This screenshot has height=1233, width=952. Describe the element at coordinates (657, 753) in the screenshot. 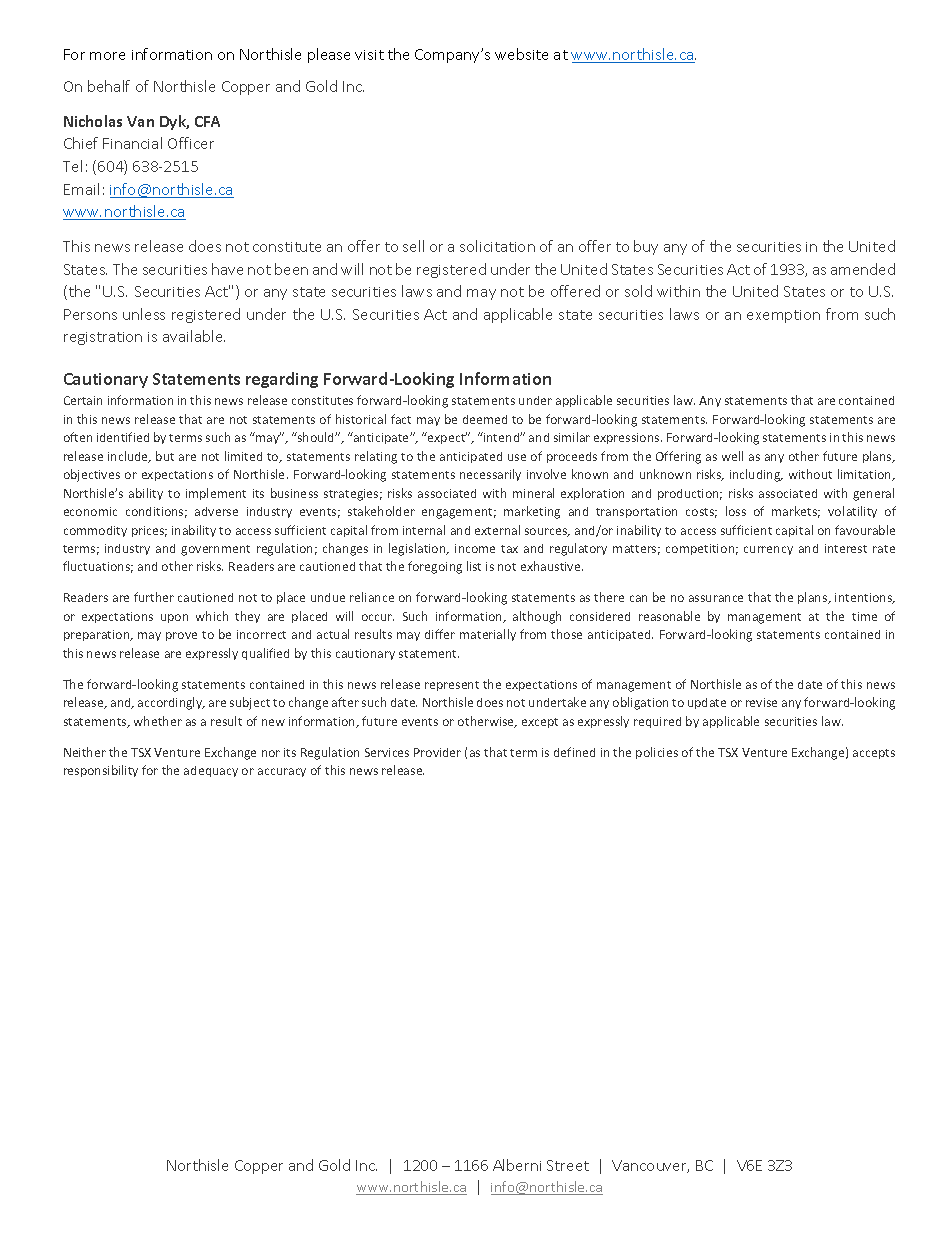

I see `policies` at that location.
